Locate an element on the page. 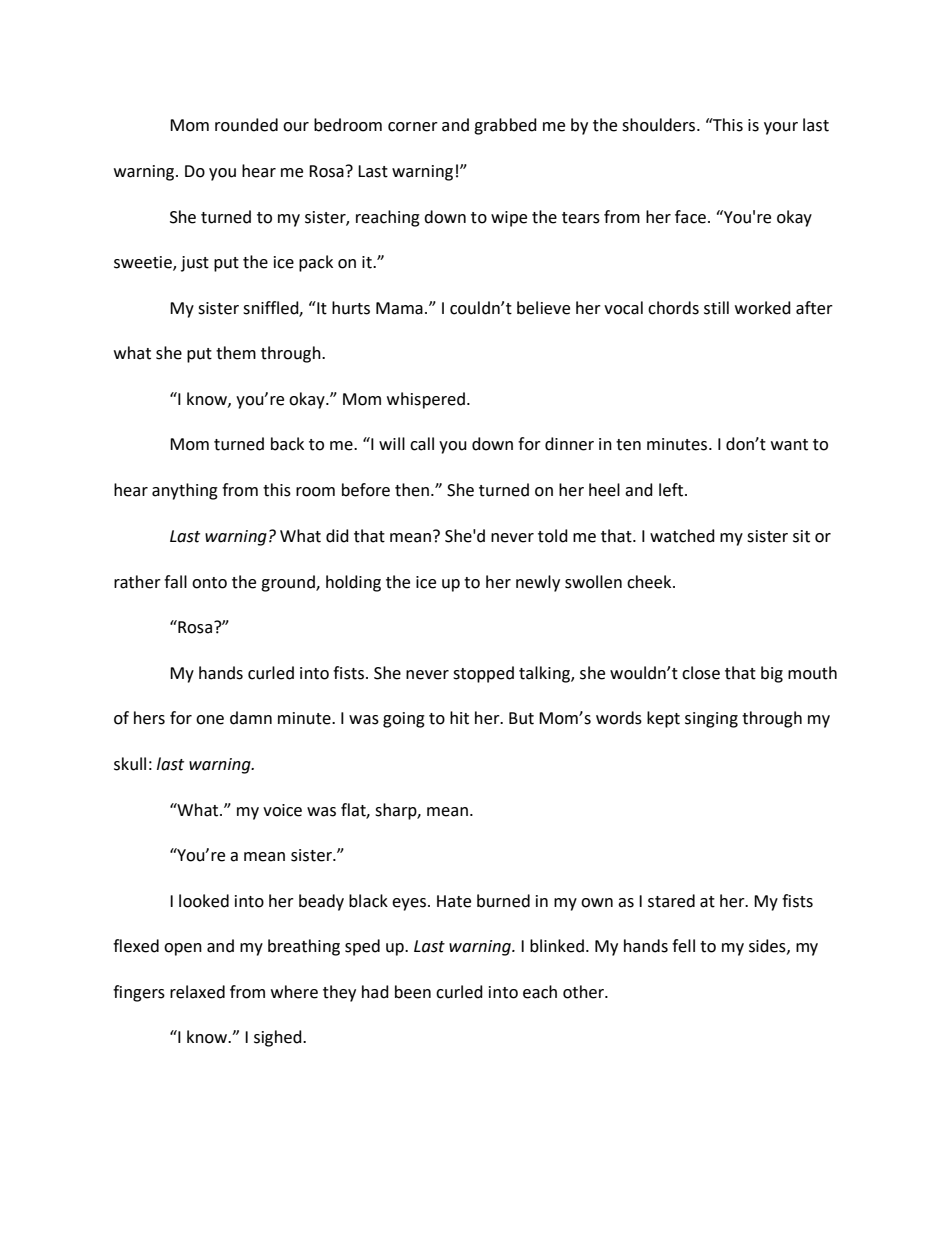 Image resolution: width=952 pixels, height=1233 pixels. newly is located at coordinates (538, 583).
